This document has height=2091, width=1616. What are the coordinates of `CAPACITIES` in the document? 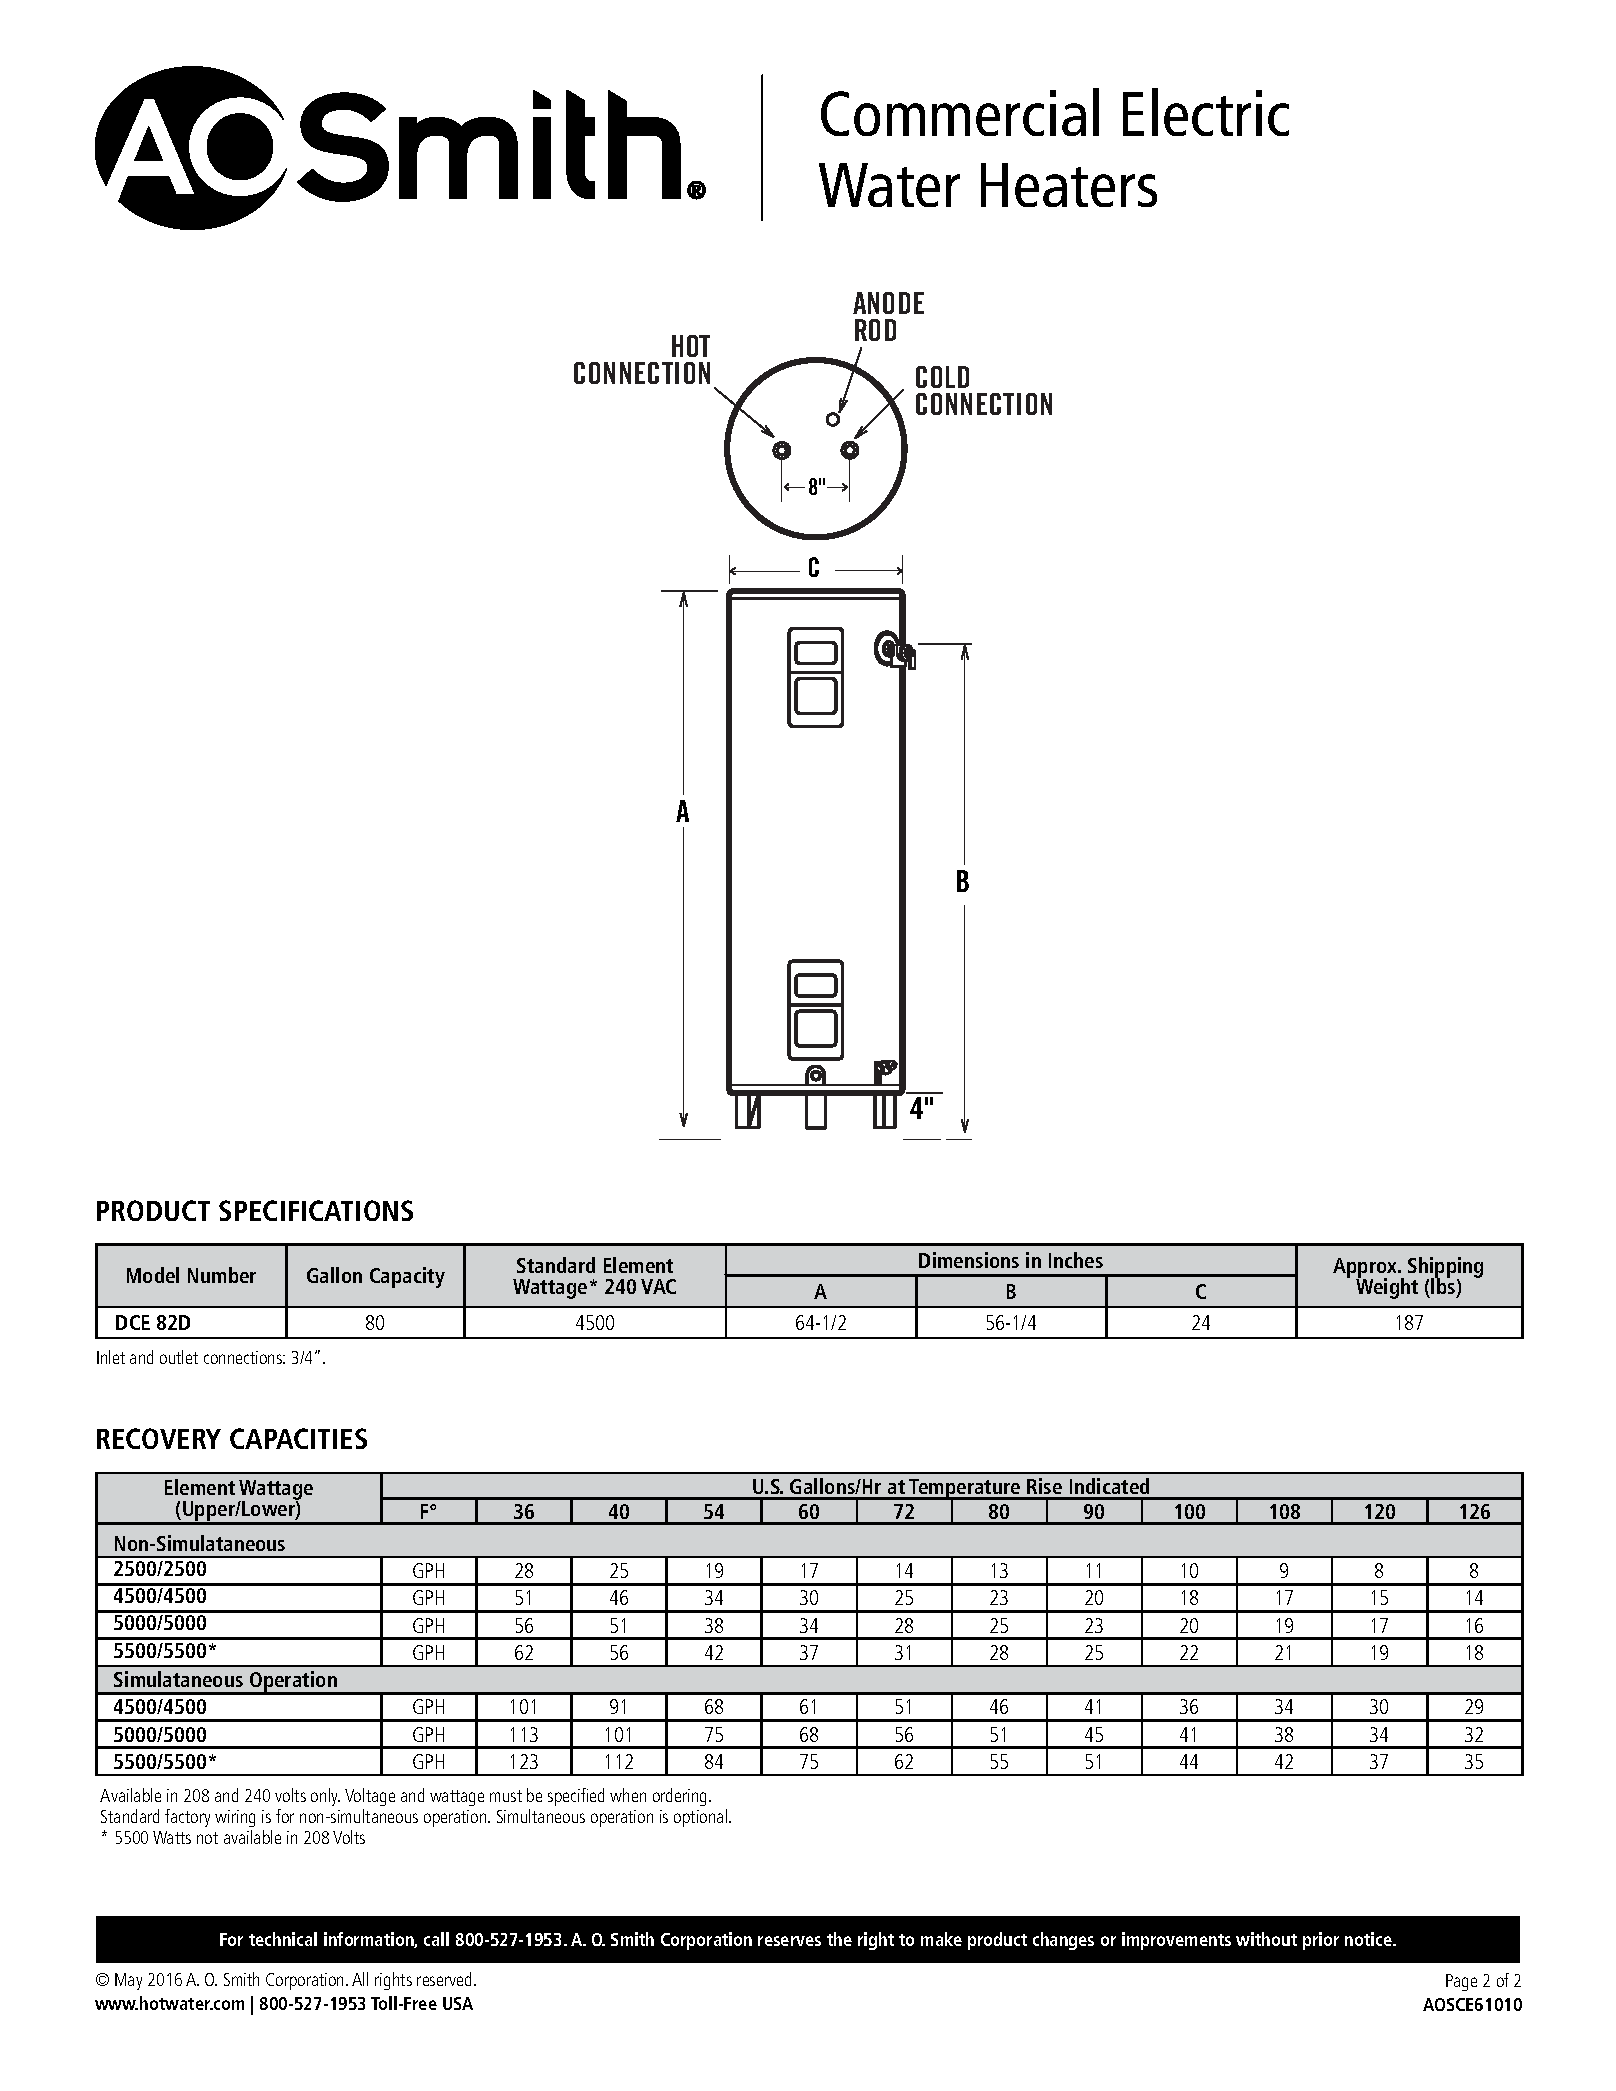 It's located at (298, 1438).
